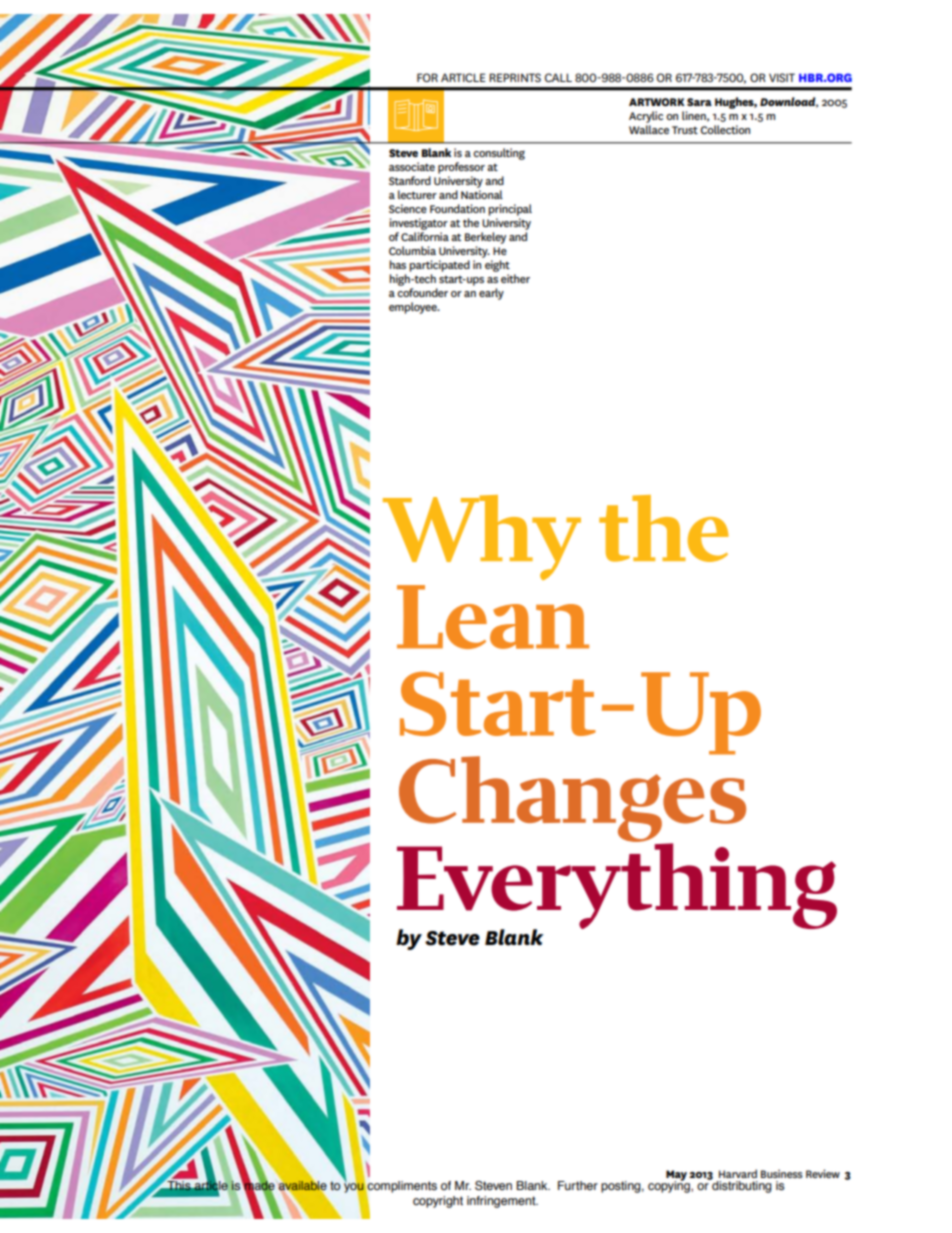 The image size is (952, 1233). What do you see at coordinates (725, 129) in the page?
I see `Collection` at bounding box center [725, 129].
